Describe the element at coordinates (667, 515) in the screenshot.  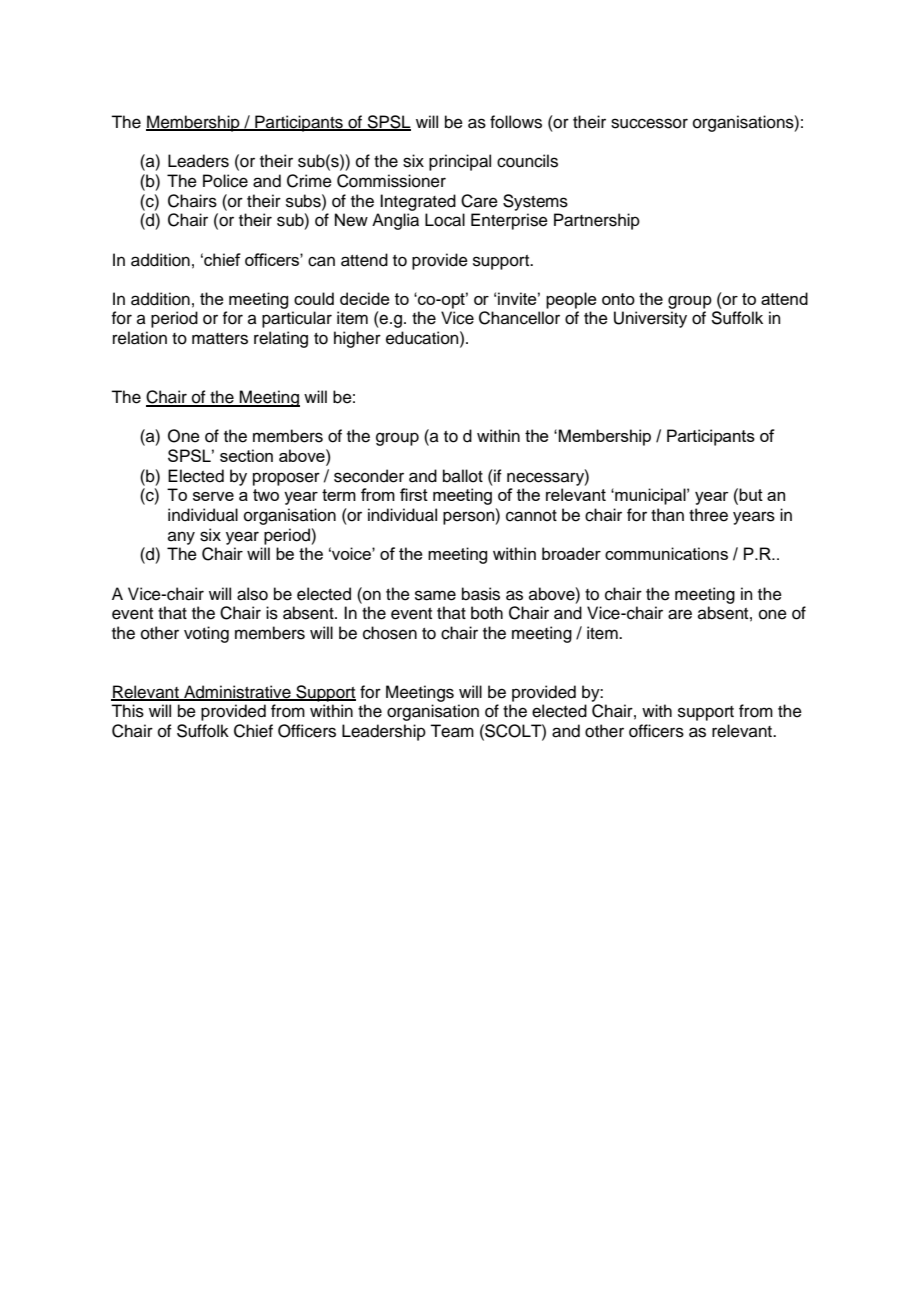
I see `than` at that location.
